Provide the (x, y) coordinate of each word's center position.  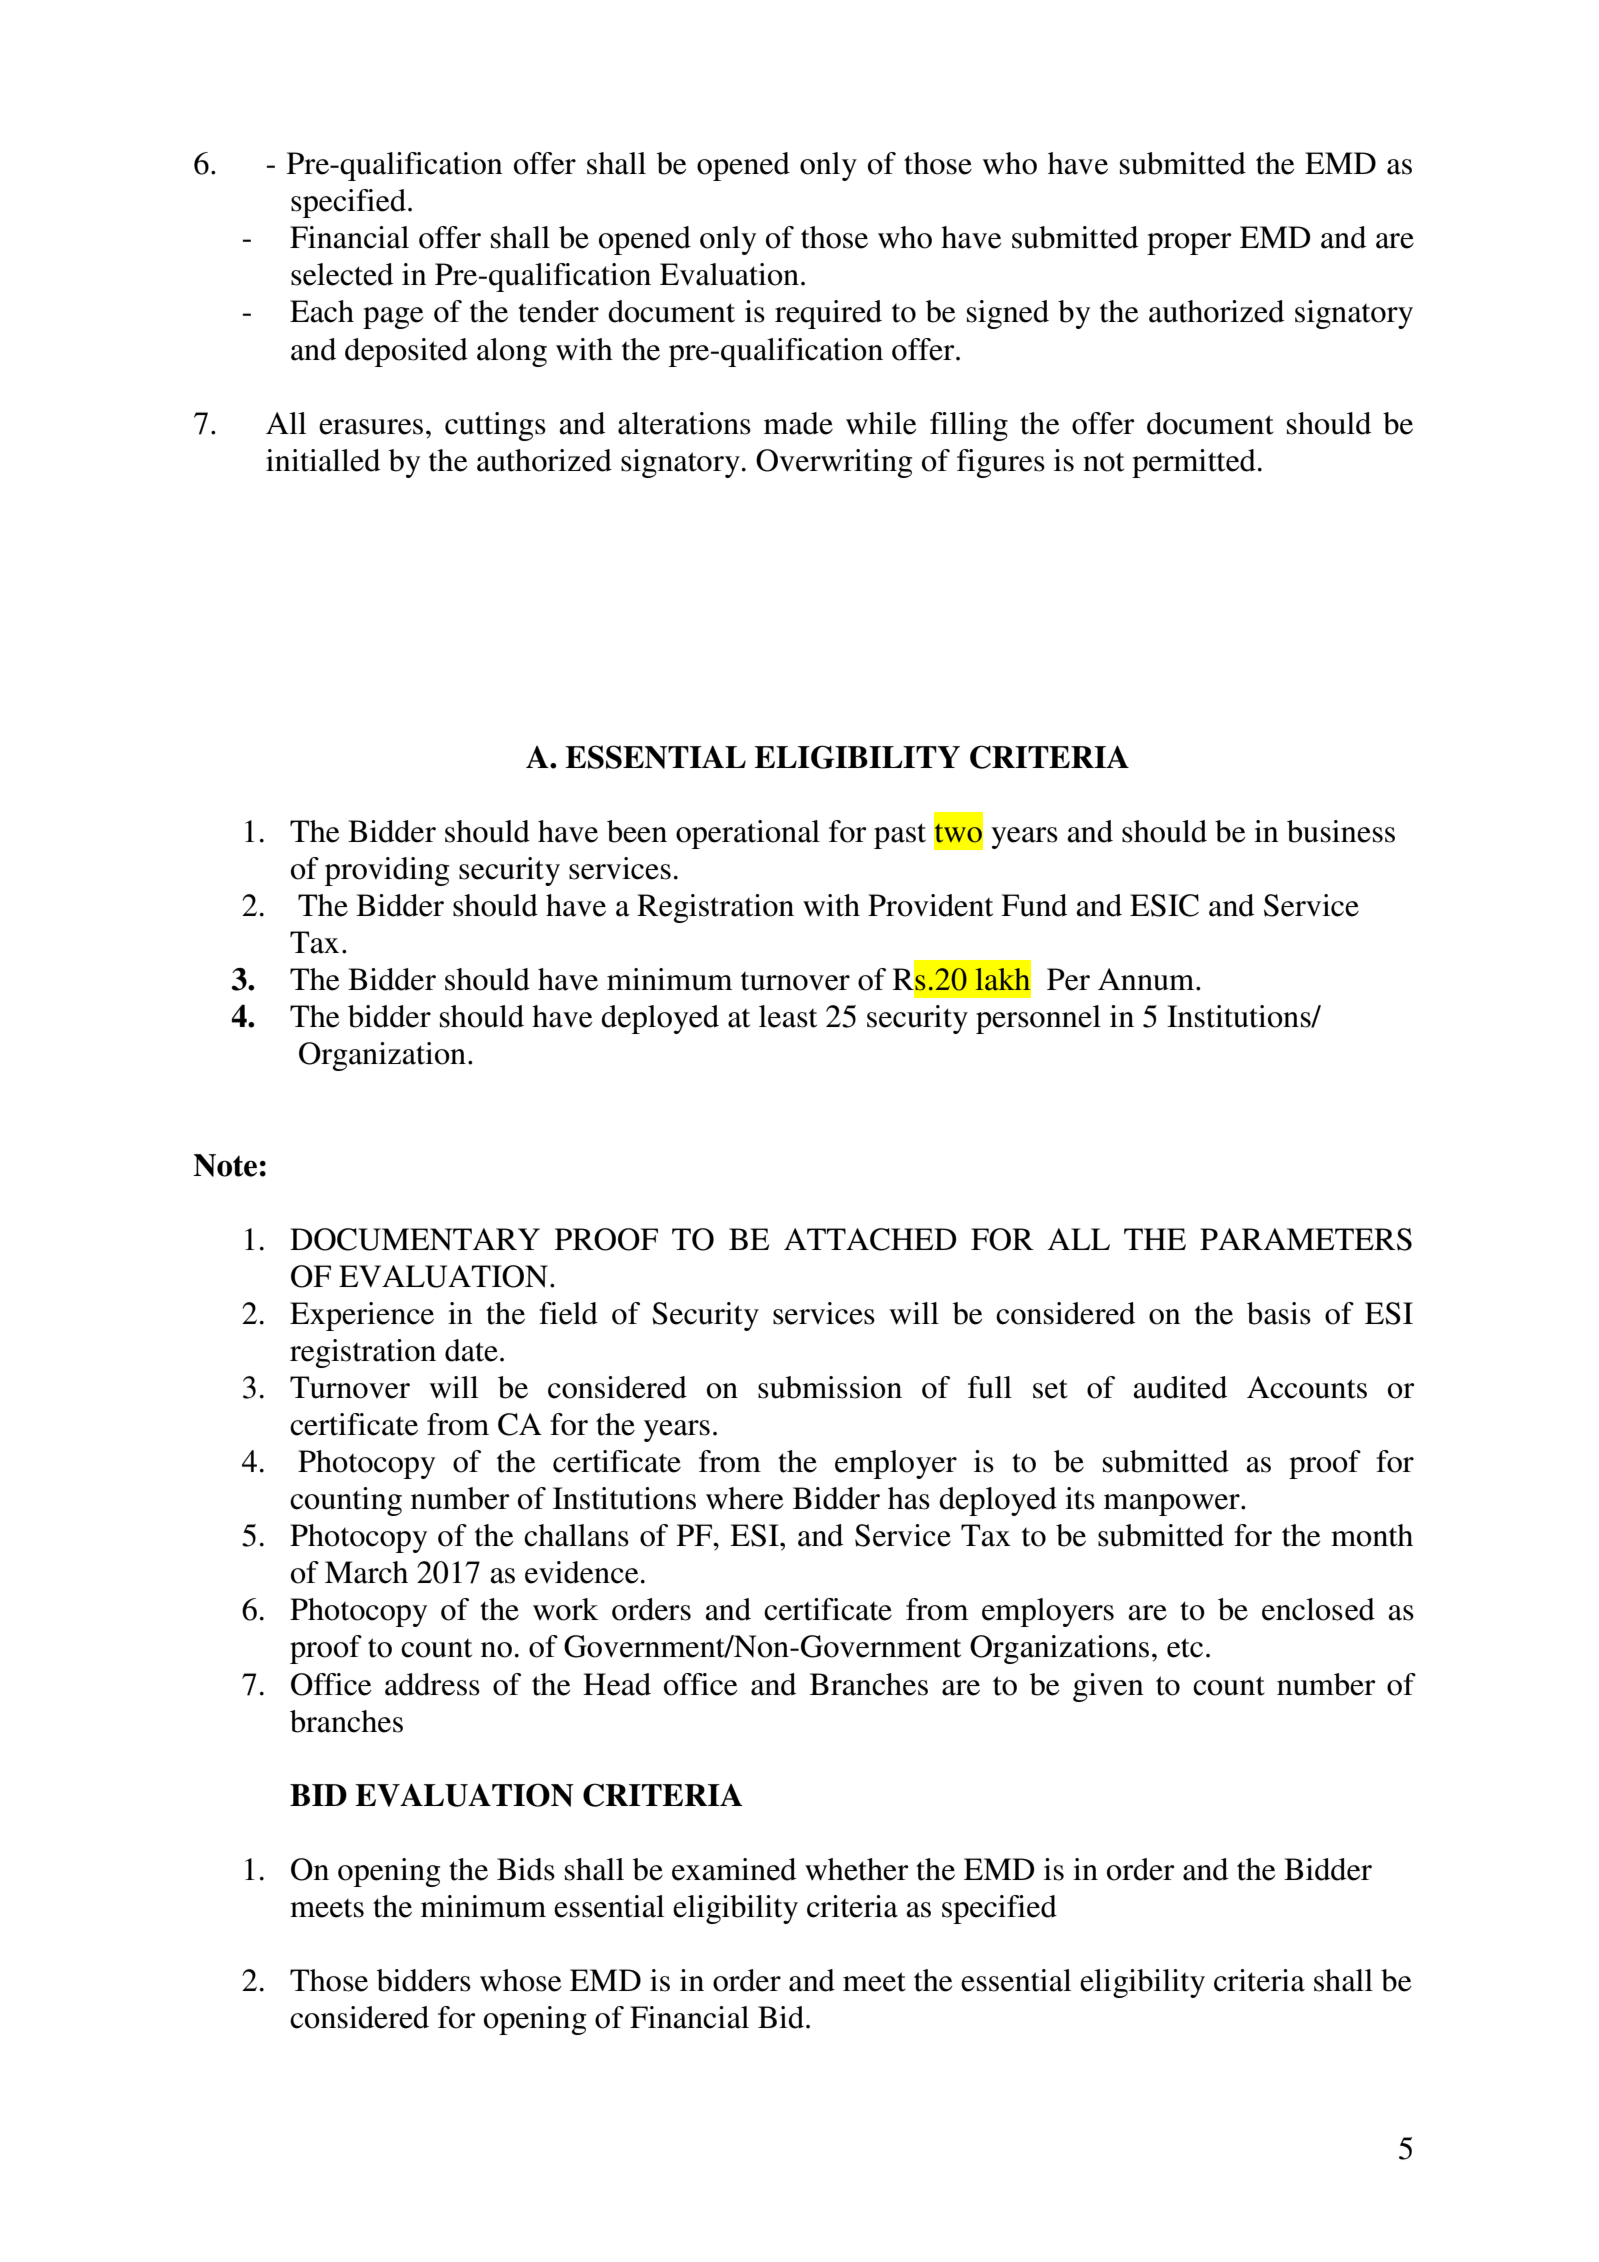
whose (521, 1980)
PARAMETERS (1306, 1239)
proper (1189, 244)
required (828, 314)
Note (225, 1165)
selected (342, 274)
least (788, 1016)
